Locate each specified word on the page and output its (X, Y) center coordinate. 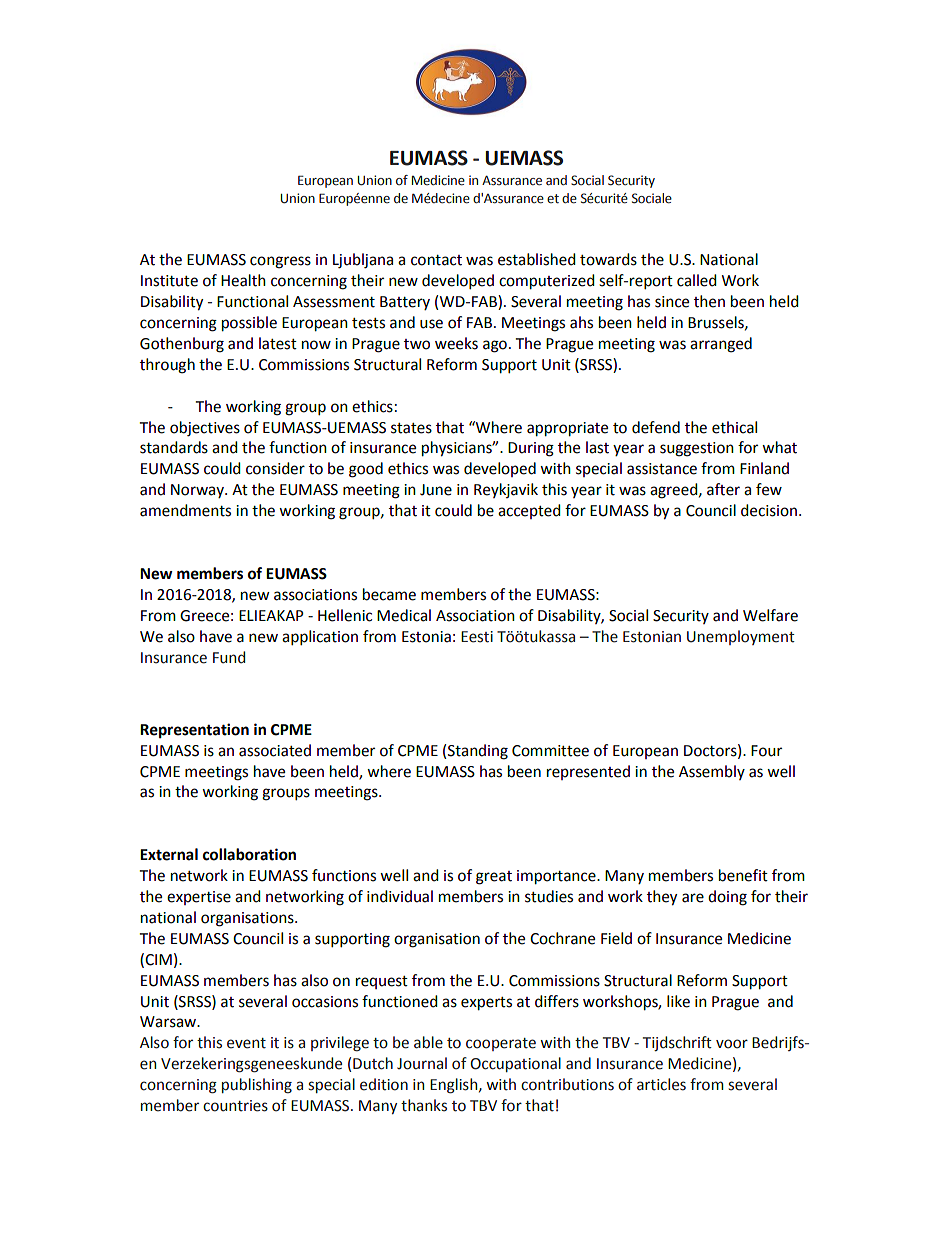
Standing (478, 752)
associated (275, 750)
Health (243, 280)
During (531, 449)
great (494, 878)
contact (436, 260)
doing (727, 898)
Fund (229, 657)
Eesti (477, 637)
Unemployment (741, 637)
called (697, 280)
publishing (257, 1086)
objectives (205, 429)
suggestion (697, 449)
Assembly (712, 772)
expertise (199, 898)
